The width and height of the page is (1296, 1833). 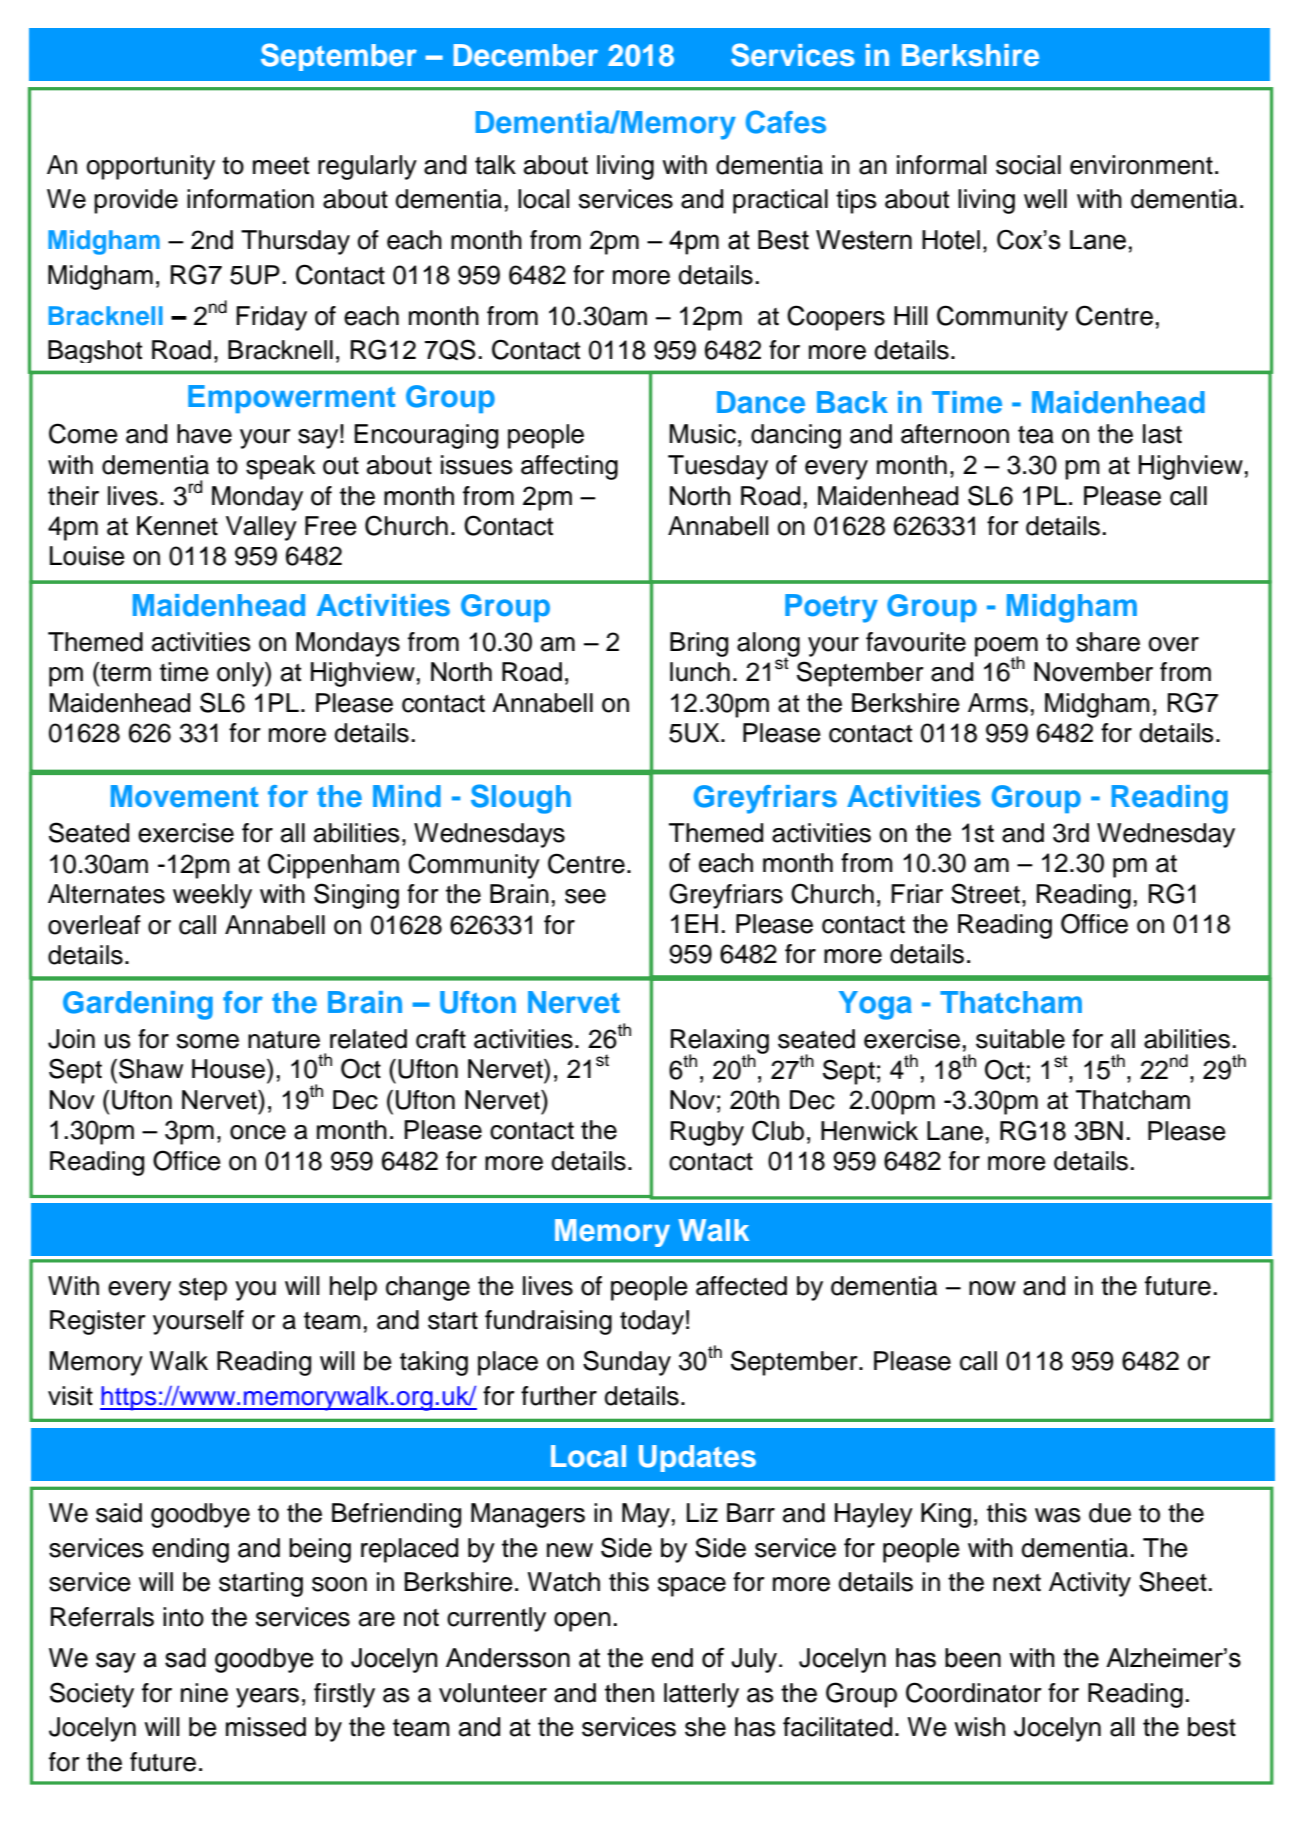 I want to click on step, so click(x=203, y=1289).
